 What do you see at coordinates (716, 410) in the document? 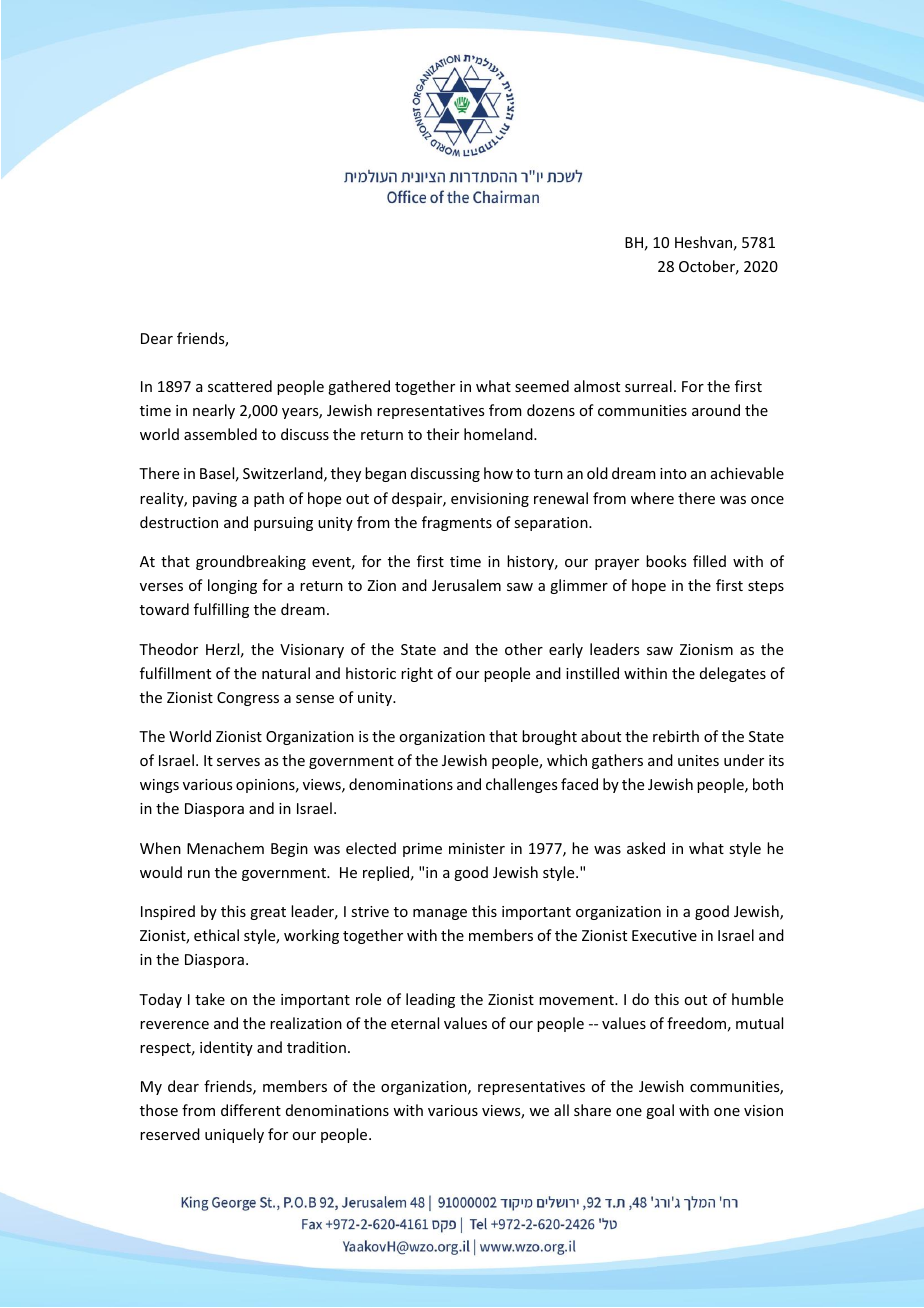
I see `around` at bounding box center [716, 410].
